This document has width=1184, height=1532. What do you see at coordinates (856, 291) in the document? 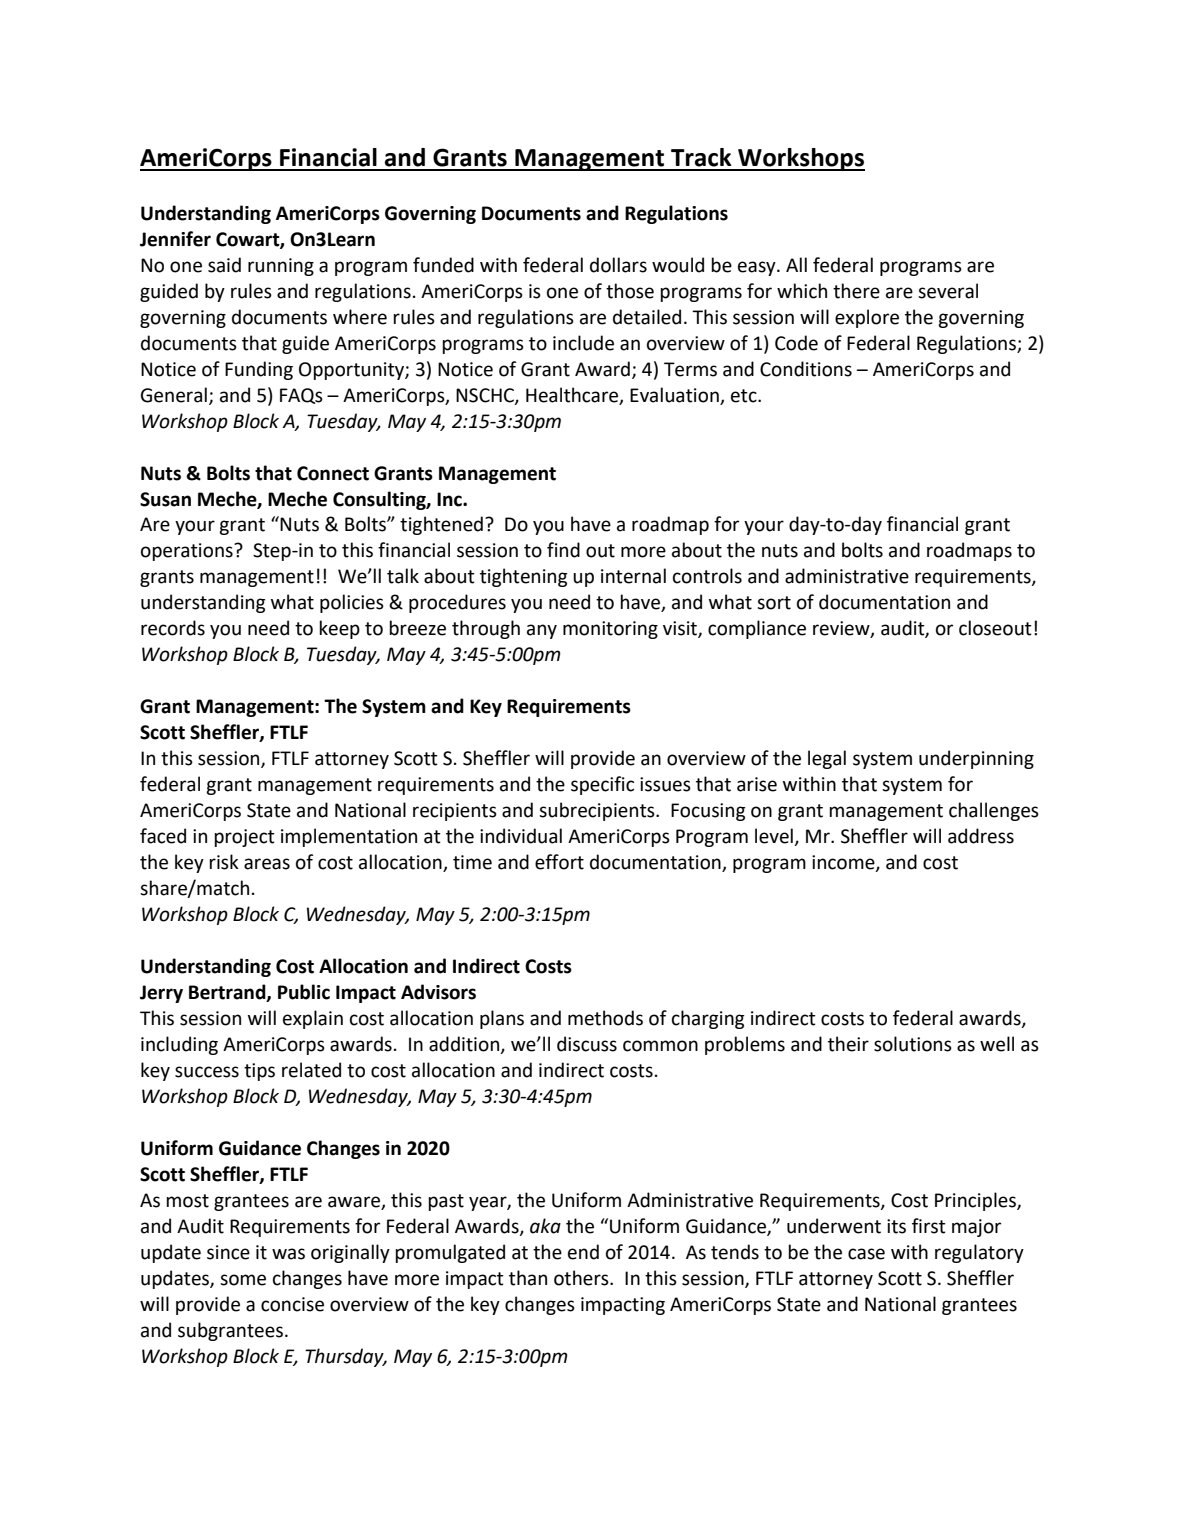
I see `there` at bounding box center [856, 291].
